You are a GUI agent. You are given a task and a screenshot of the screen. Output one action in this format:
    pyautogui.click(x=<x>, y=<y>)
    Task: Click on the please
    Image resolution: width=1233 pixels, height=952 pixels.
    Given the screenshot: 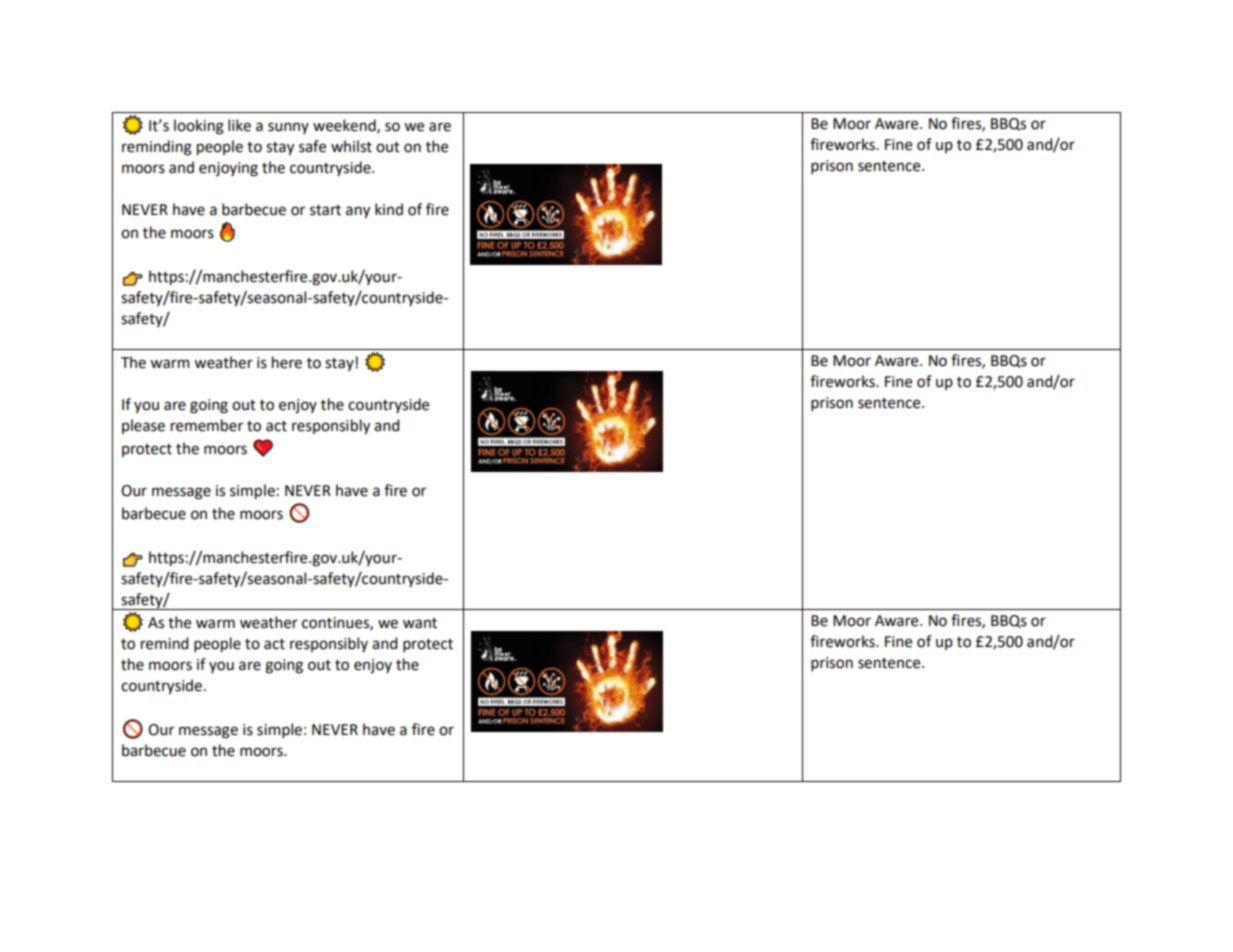 What is the action you would take?
    pyautogui.click(x=143, y=426)
